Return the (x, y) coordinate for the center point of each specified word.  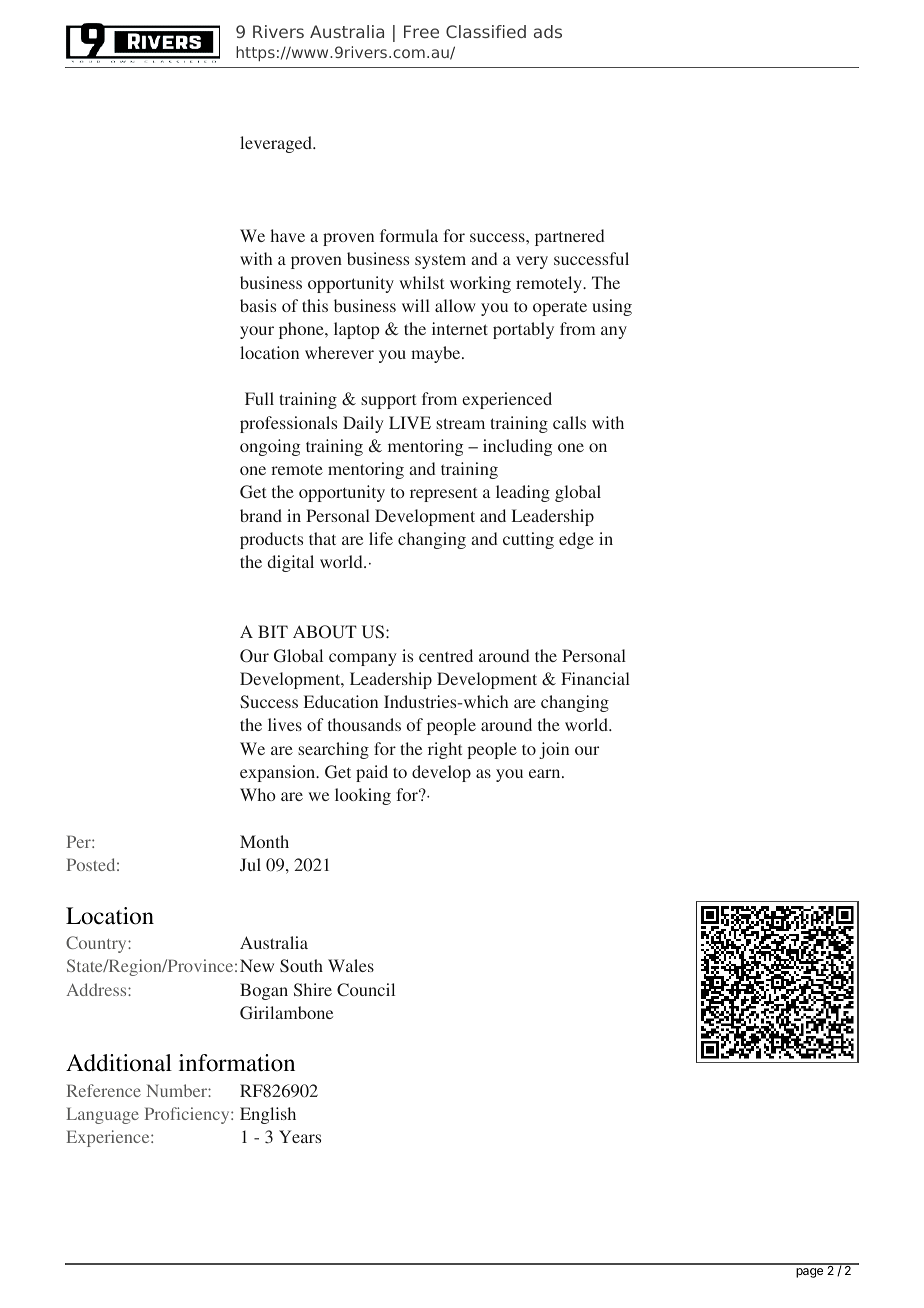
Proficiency (188, 1115)
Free (421, 31)
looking (363, 796)
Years (300, 1136)
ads (548, 31)
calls (569, 422)
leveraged (277, 144)
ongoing (270, 447)
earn (546, 773)
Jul (250, 864)
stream (460, 423)
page (809, 1273)
